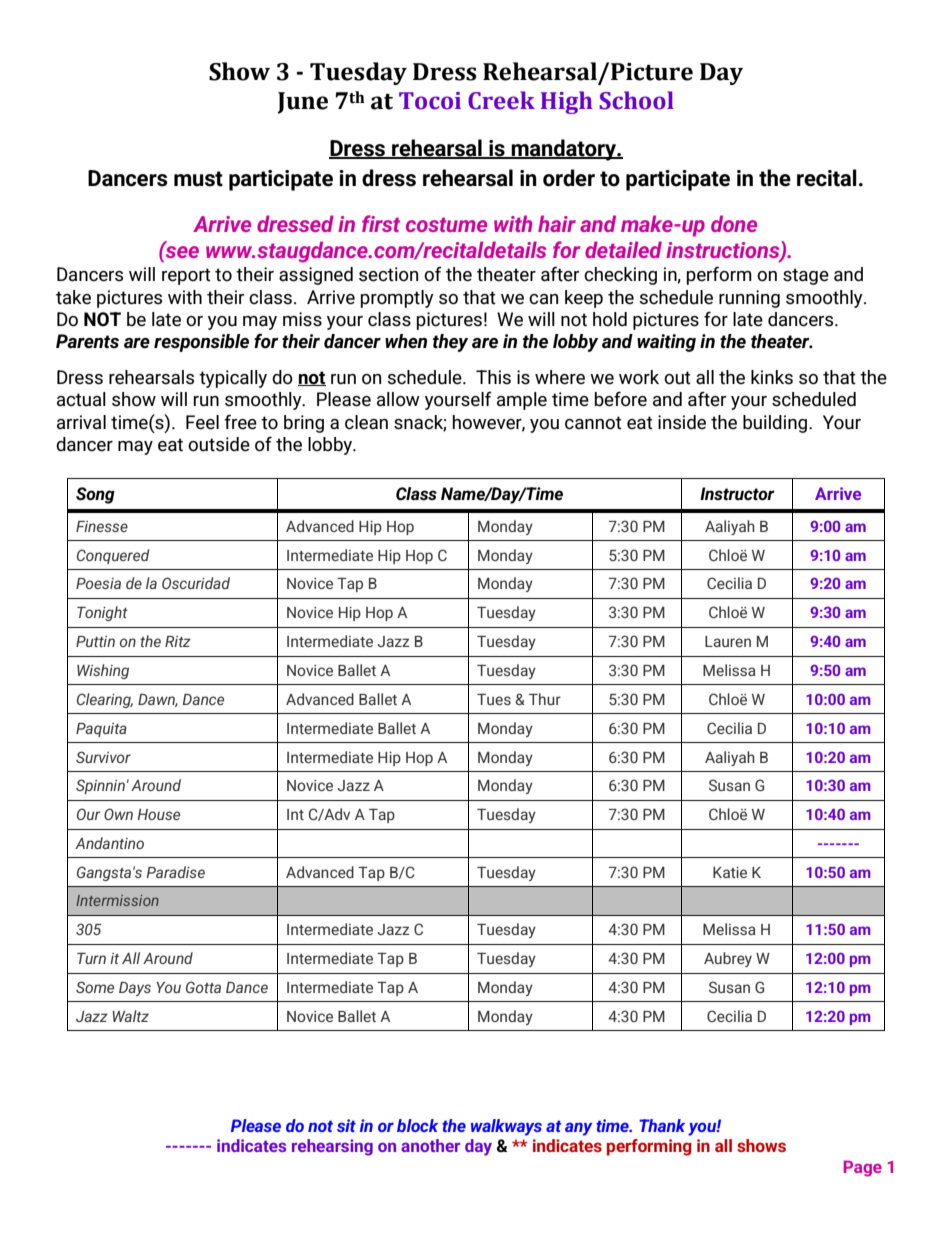  Describe the element at coordinates (734, 223) in the document. I see `done` at that location.
